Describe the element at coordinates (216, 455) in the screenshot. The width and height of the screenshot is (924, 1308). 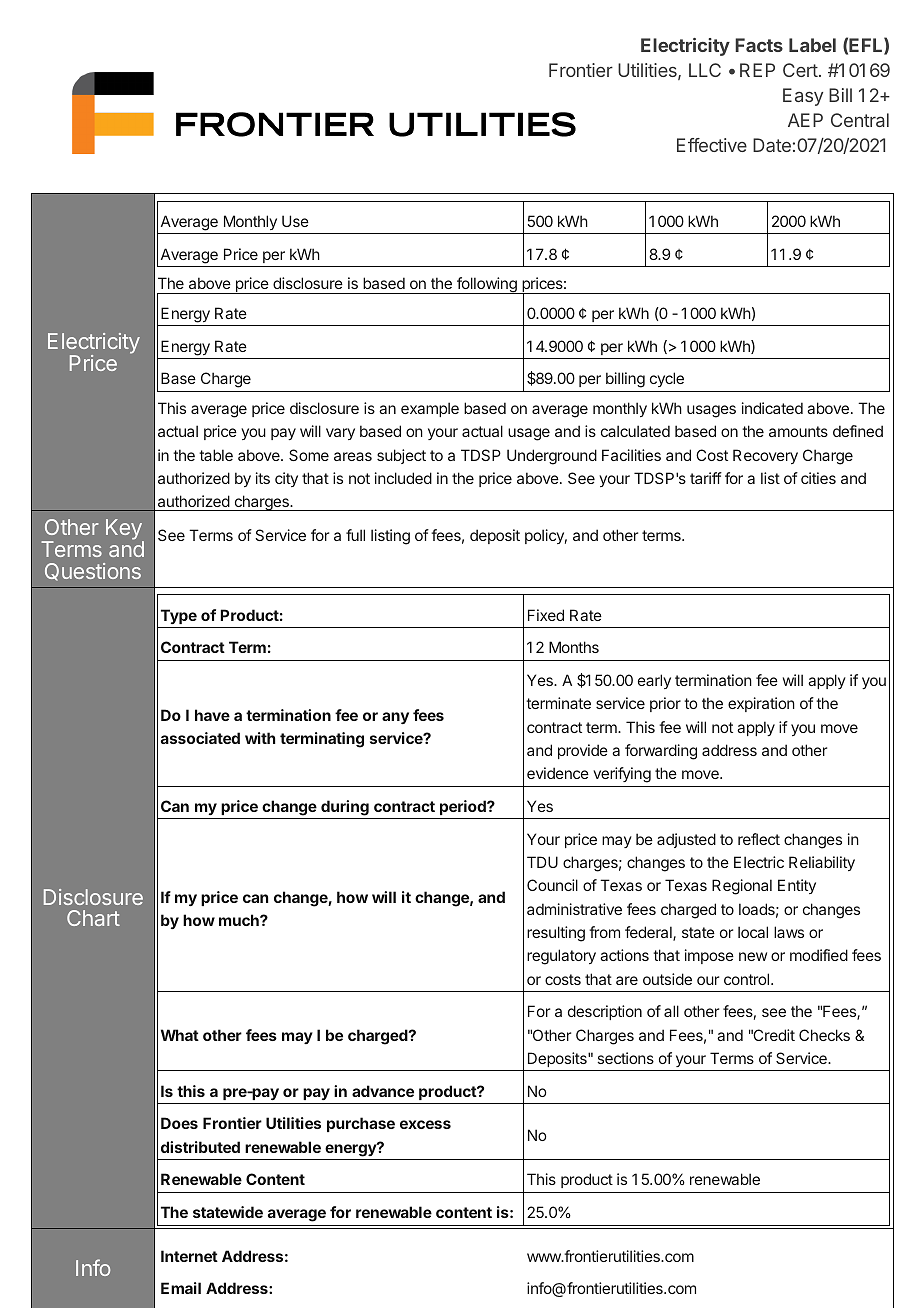
I see `table` at that location.
